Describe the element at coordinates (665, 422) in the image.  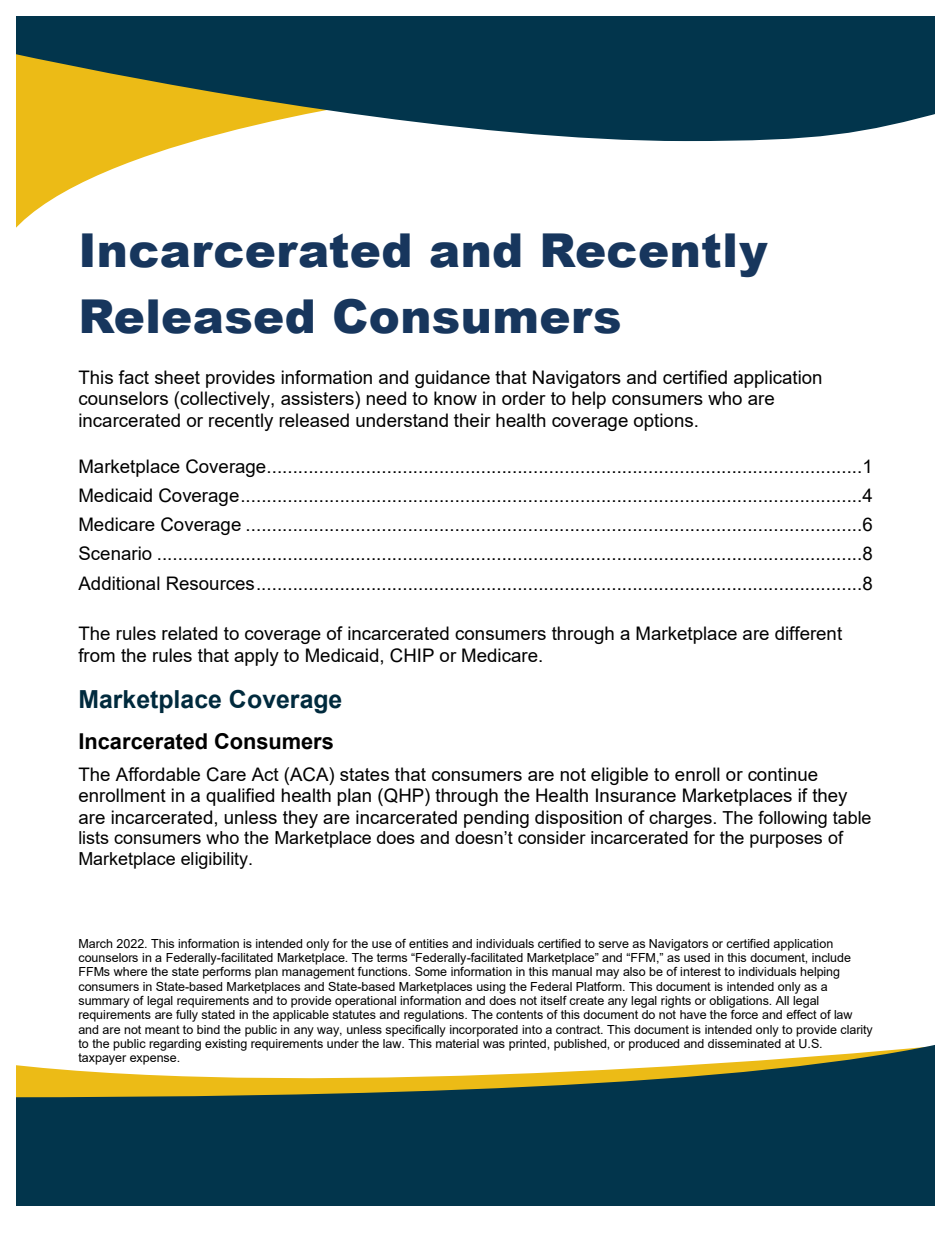
I see `options` at that location.
